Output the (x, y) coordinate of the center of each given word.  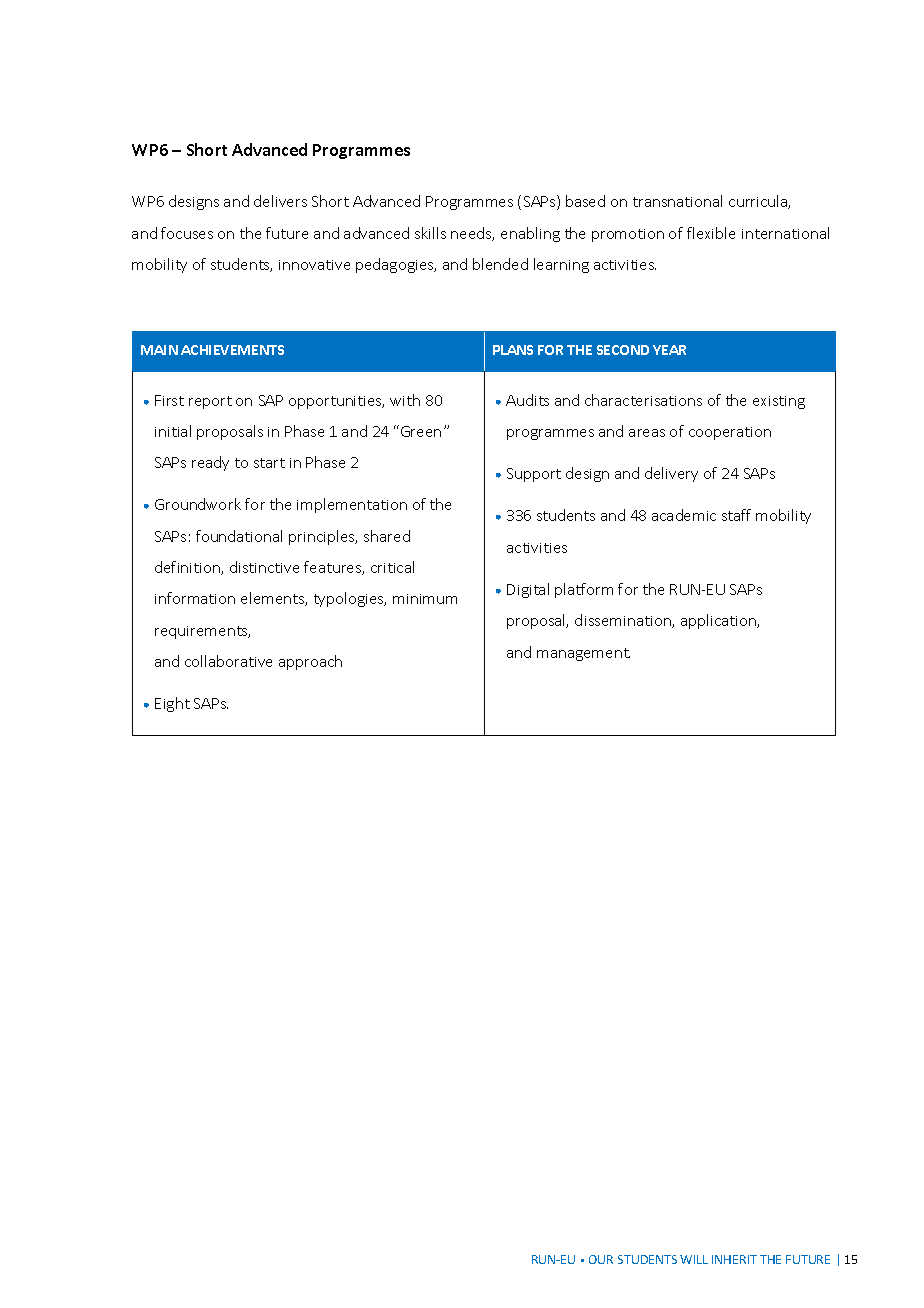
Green (419, 431)
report (210, 402)
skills (430, 233)
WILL (694, 1259)
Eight (172, 704)
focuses (187, 233)
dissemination (624, 621)
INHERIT (734, 1259)
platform (584, 590)
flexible (711, 233)
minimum (425, 599)
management (583, 654)
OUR (601, 1259)
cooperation (730, 433)
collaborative (228, 661)
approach (310, 662)
